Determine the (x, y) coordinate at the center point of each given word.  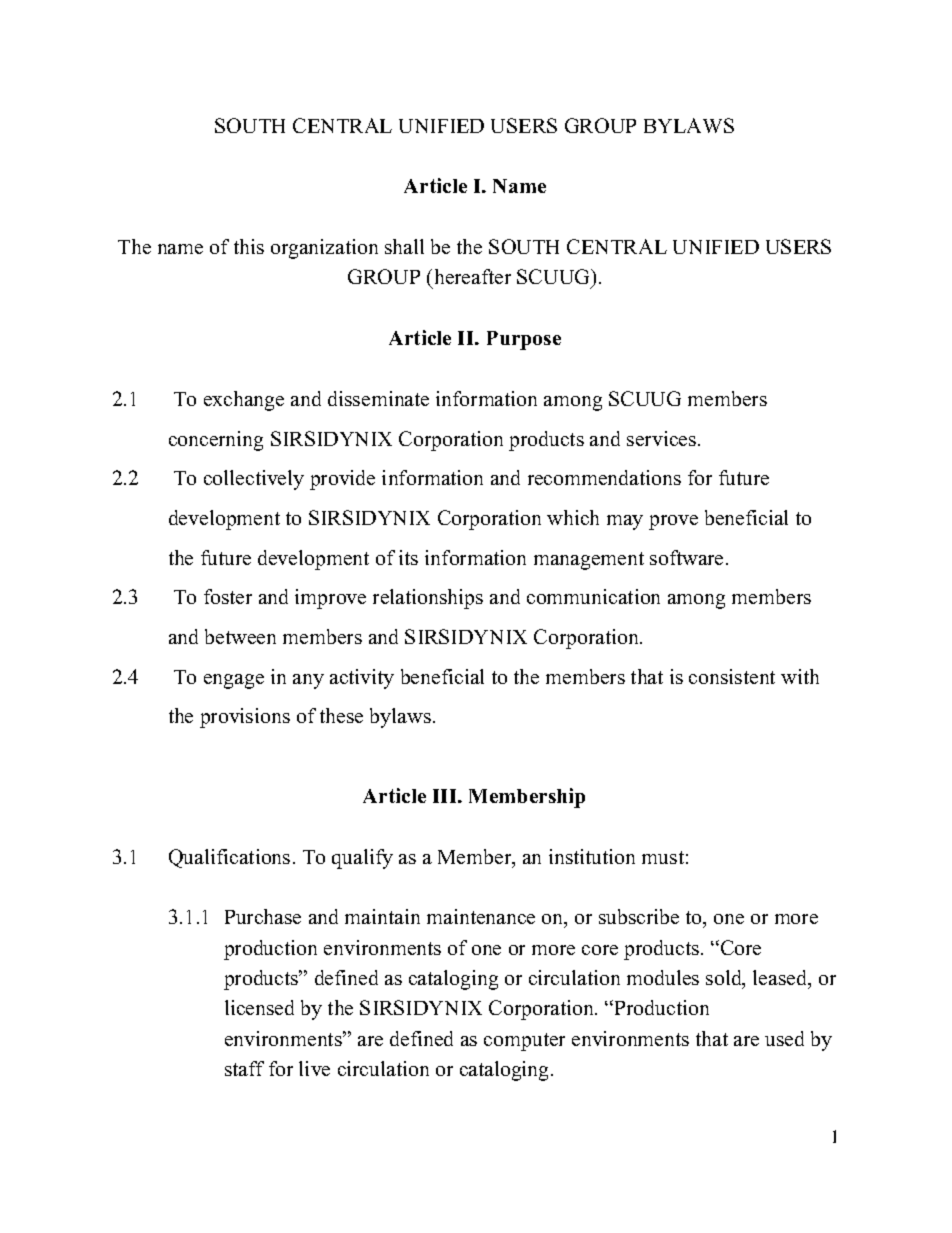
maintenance (481, 916)
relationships (428, 599)
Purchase (263, 916)
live (314, 1068)
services (663, 438)
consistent (732, 676)
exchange (244, 401)
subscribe (639, 916)
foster (228, 596)
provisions (245, 718)
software (688, 557)
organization (324, 249)
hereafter (473, 276)
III (446, 796)
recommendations (604, 477)
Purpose (524, 340)
